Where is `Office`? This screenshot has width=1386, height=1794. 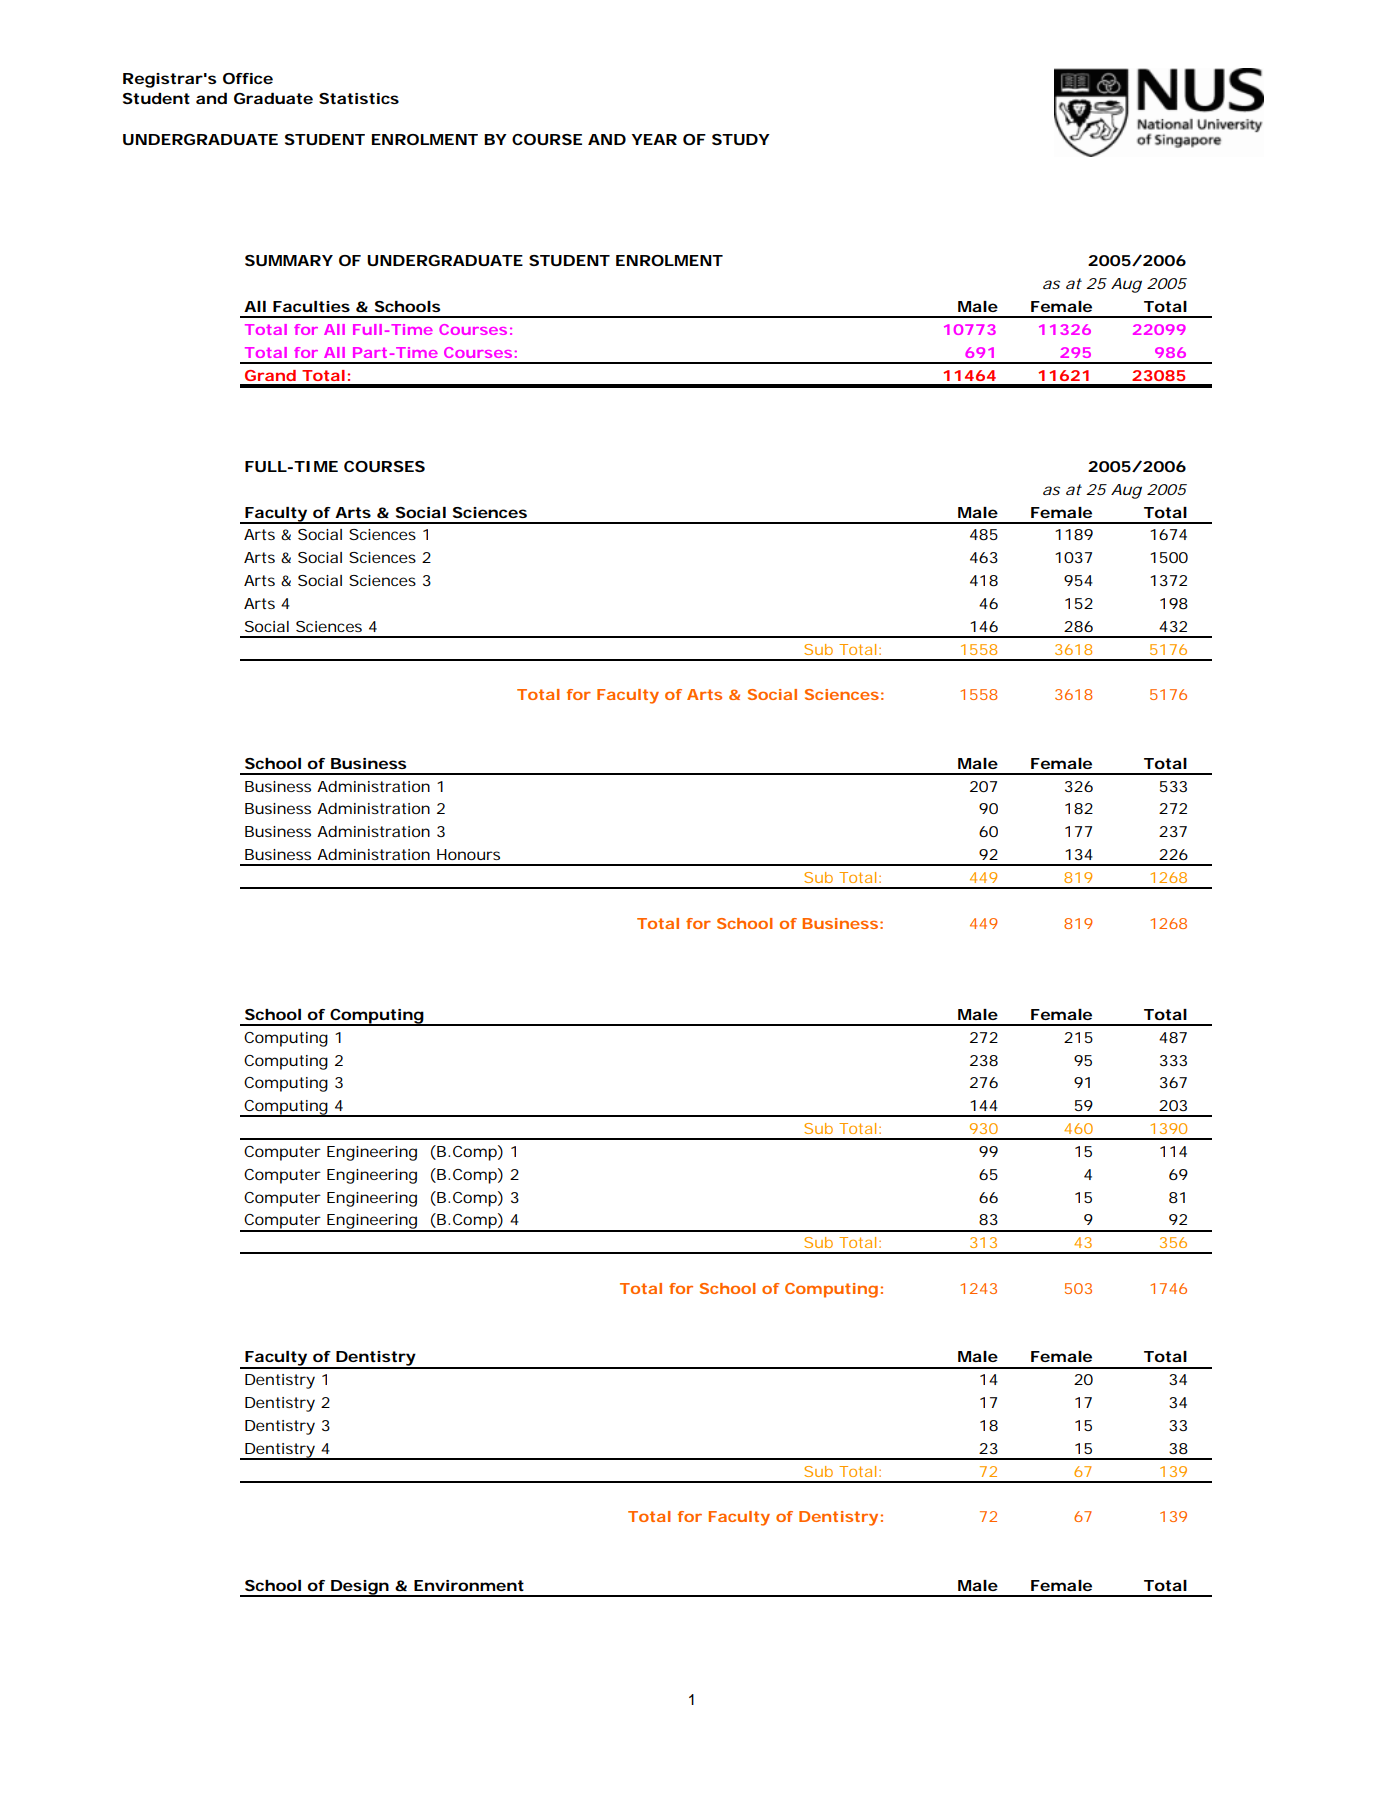
Office is located at coordinates (248, 78).
